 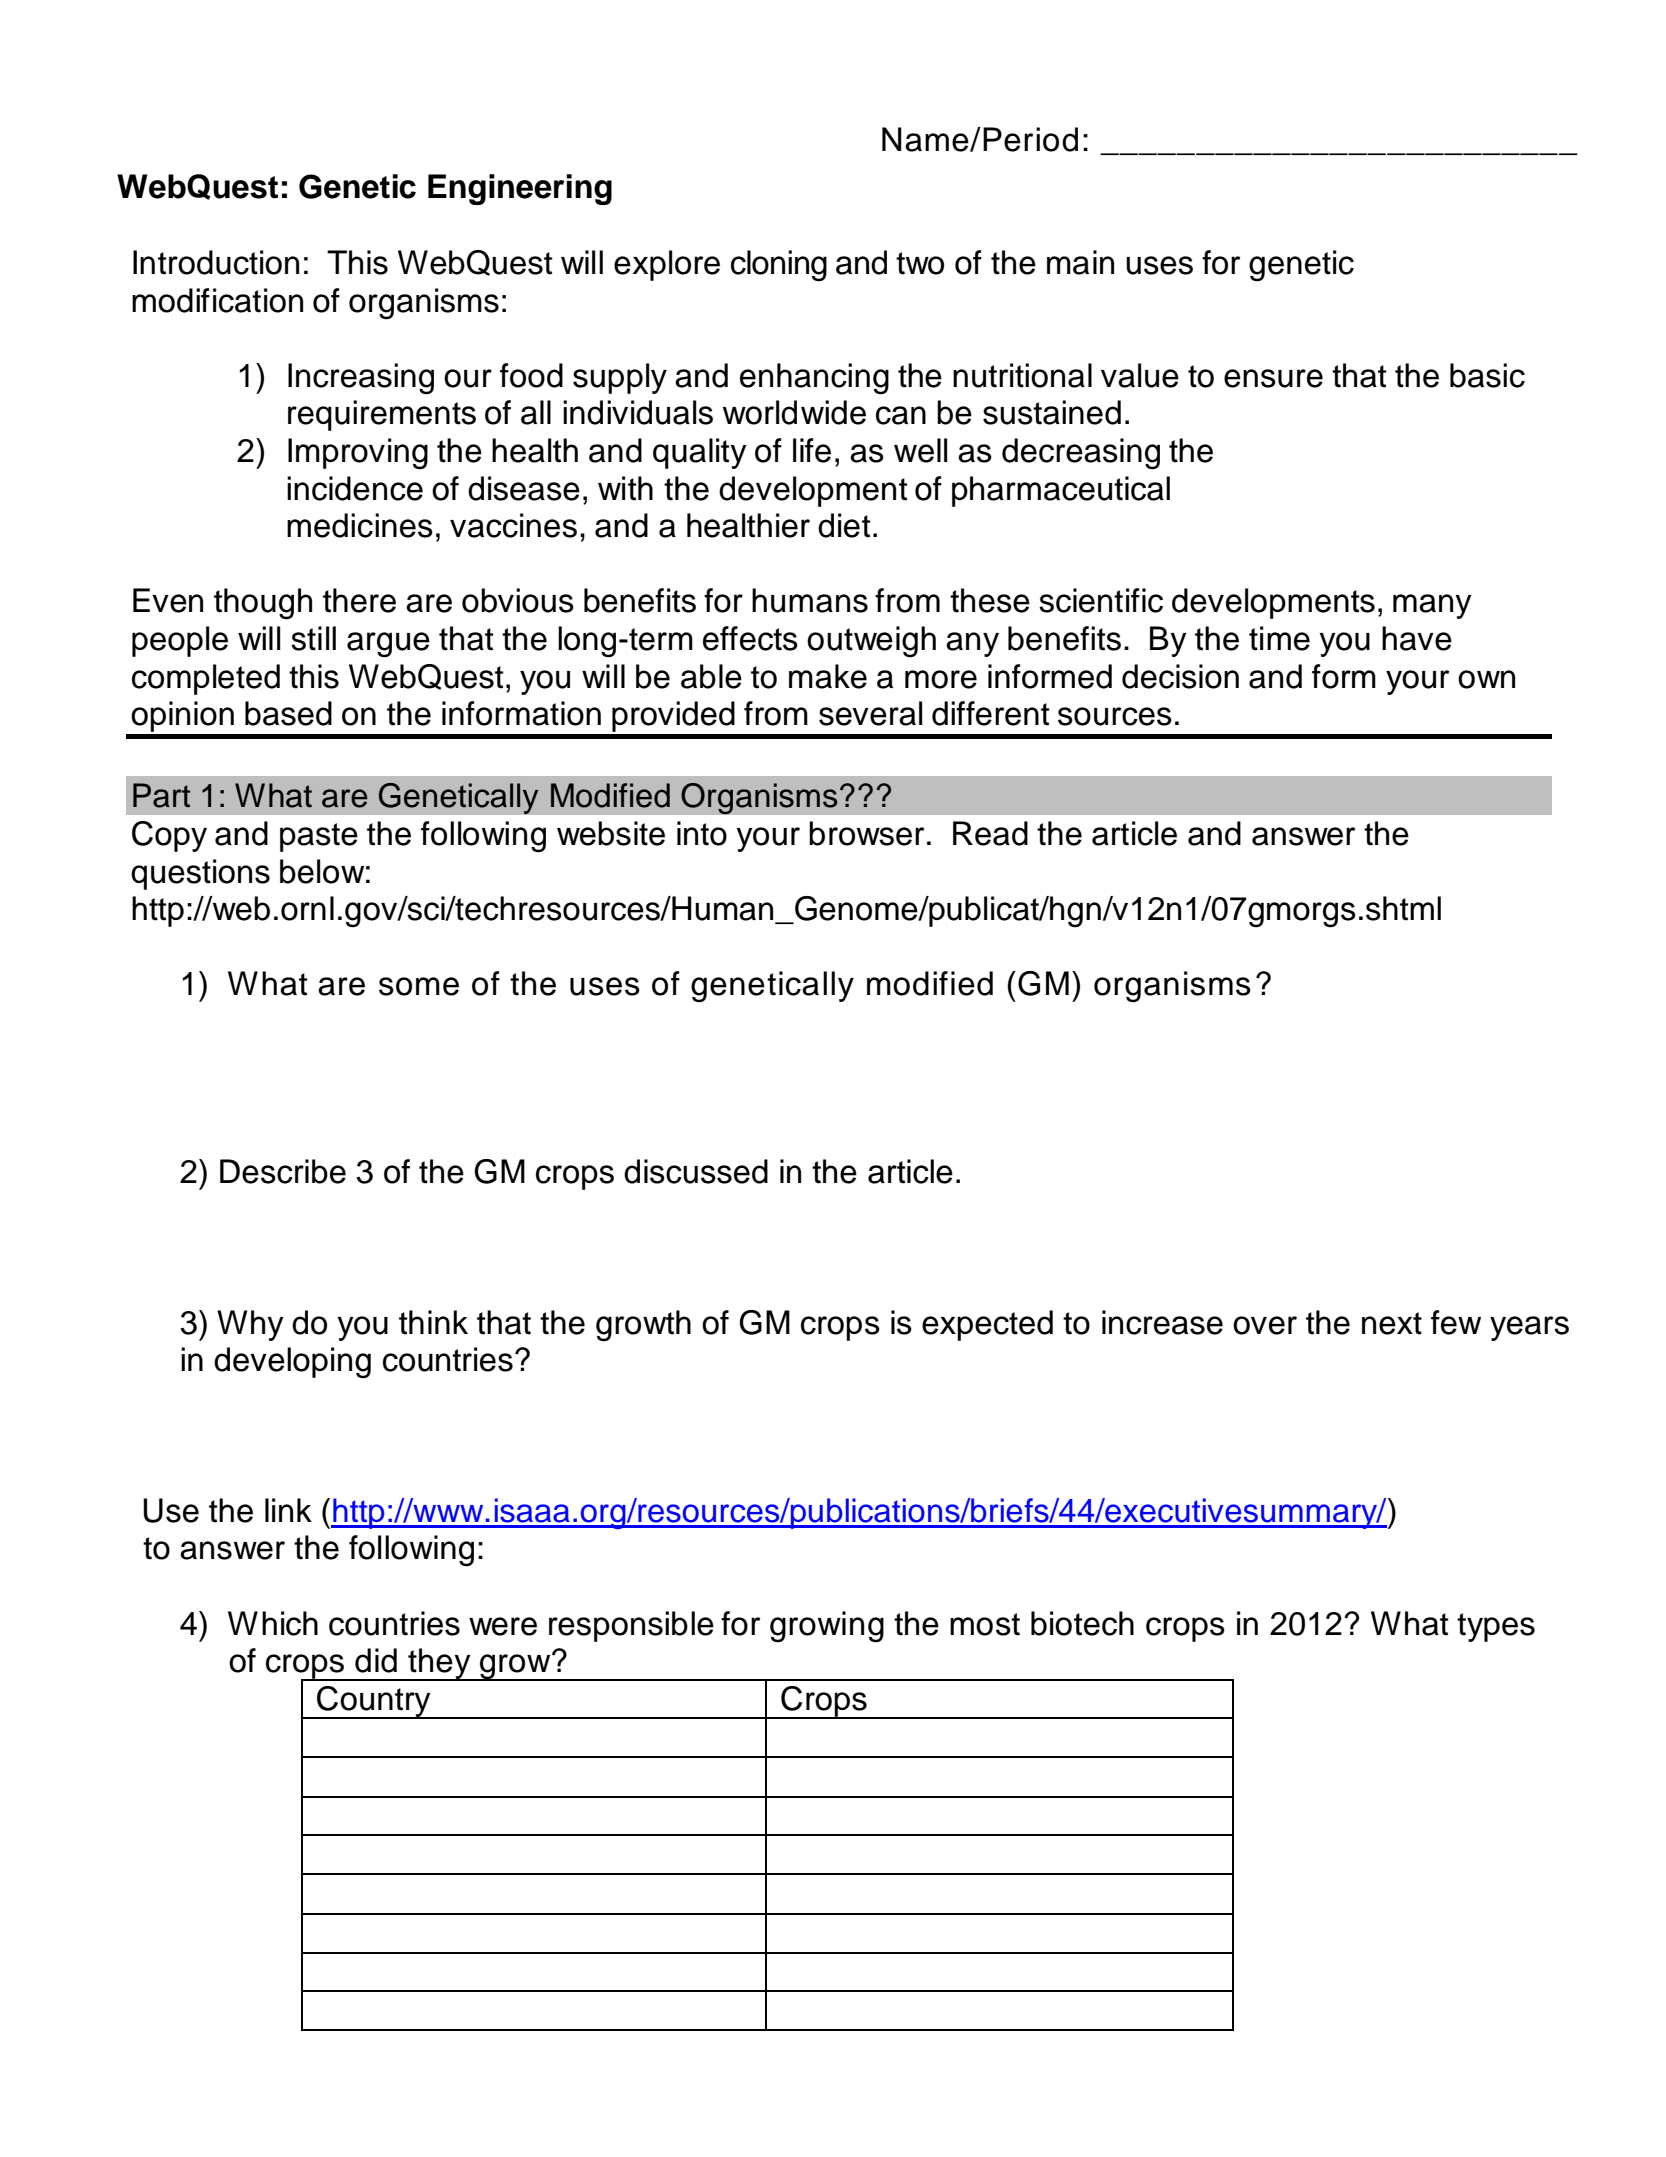 What do you see at coordinates (866, 833) in the image?
I see `browser` at bounding box center [866, 833].
